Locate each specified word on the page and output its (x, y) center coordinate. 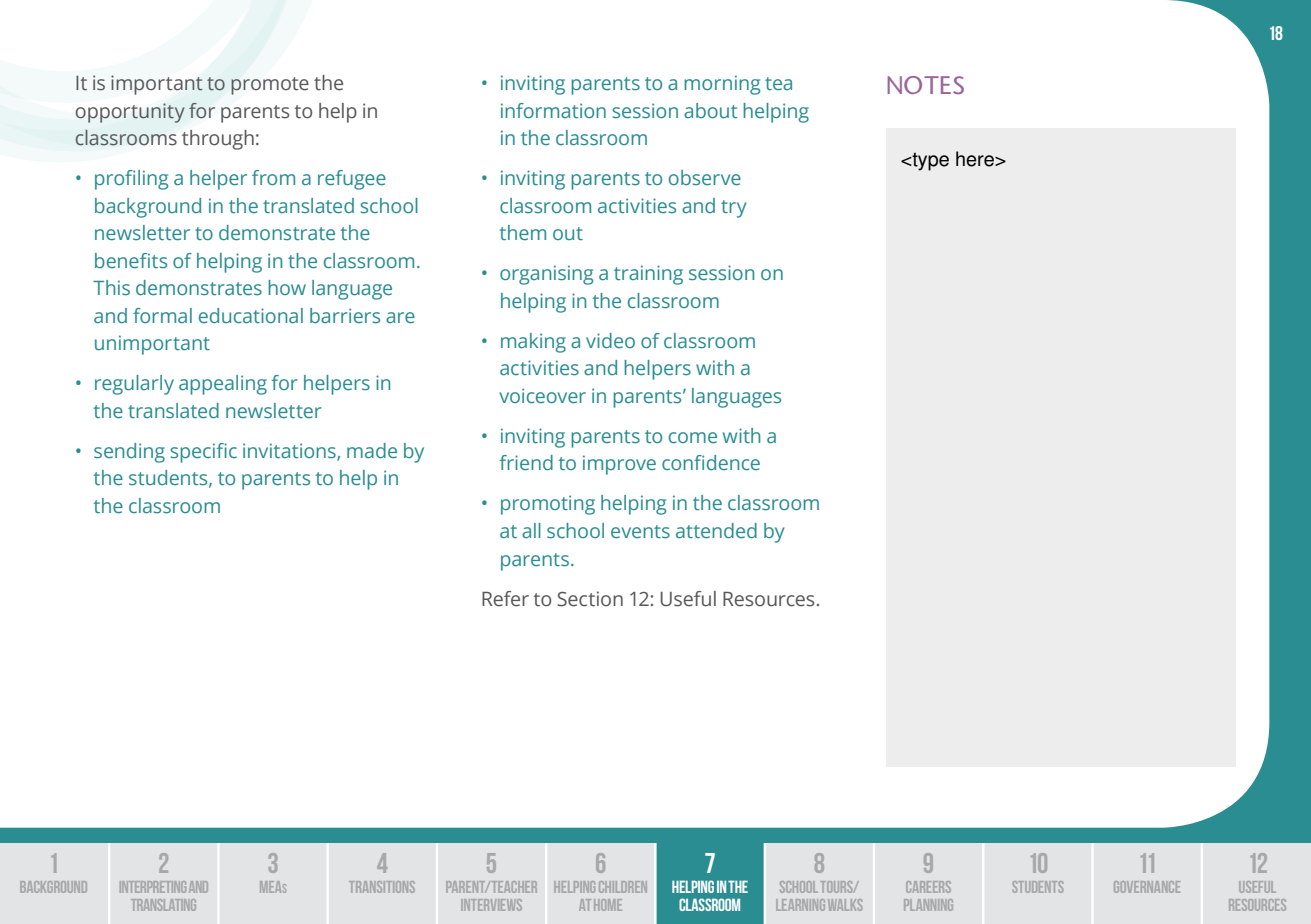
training (648, 275)
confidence (711, 462)
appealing (223, 385)
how (287, 287)
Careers (928, 887)
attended (716, 530)
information (553, 110)
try (733, 209)
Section (590, 599)
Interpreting (153, 887)
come (693, 437)
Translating (163, 905)
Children (623, 887)
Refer (505, 599)
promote (270, 86)
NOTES (926, 85)
